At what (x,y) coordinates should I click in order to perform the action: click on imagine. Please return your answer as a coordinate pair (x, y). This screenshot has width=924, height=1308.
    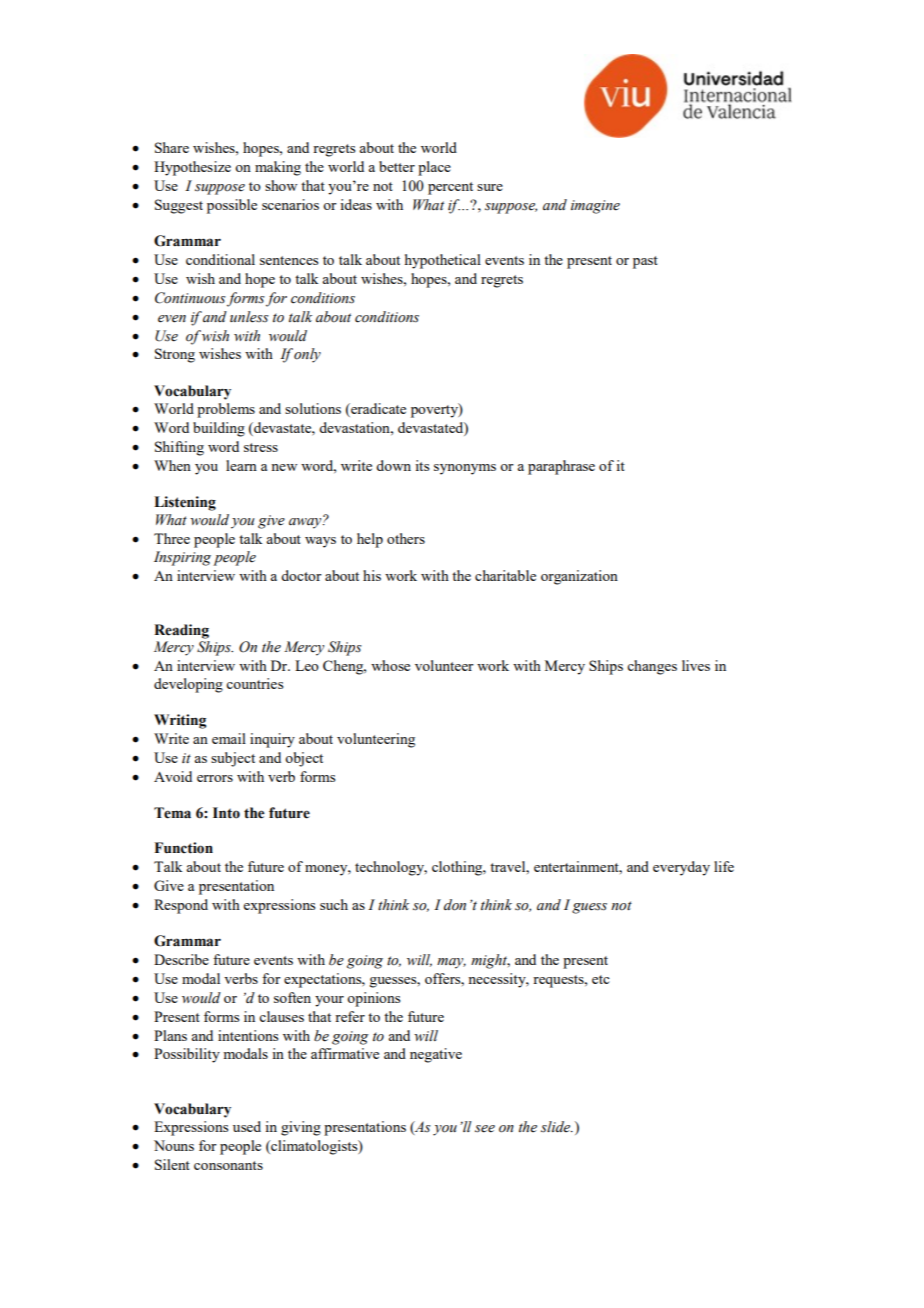
    Looking at the image, I should click on (595, 207).
